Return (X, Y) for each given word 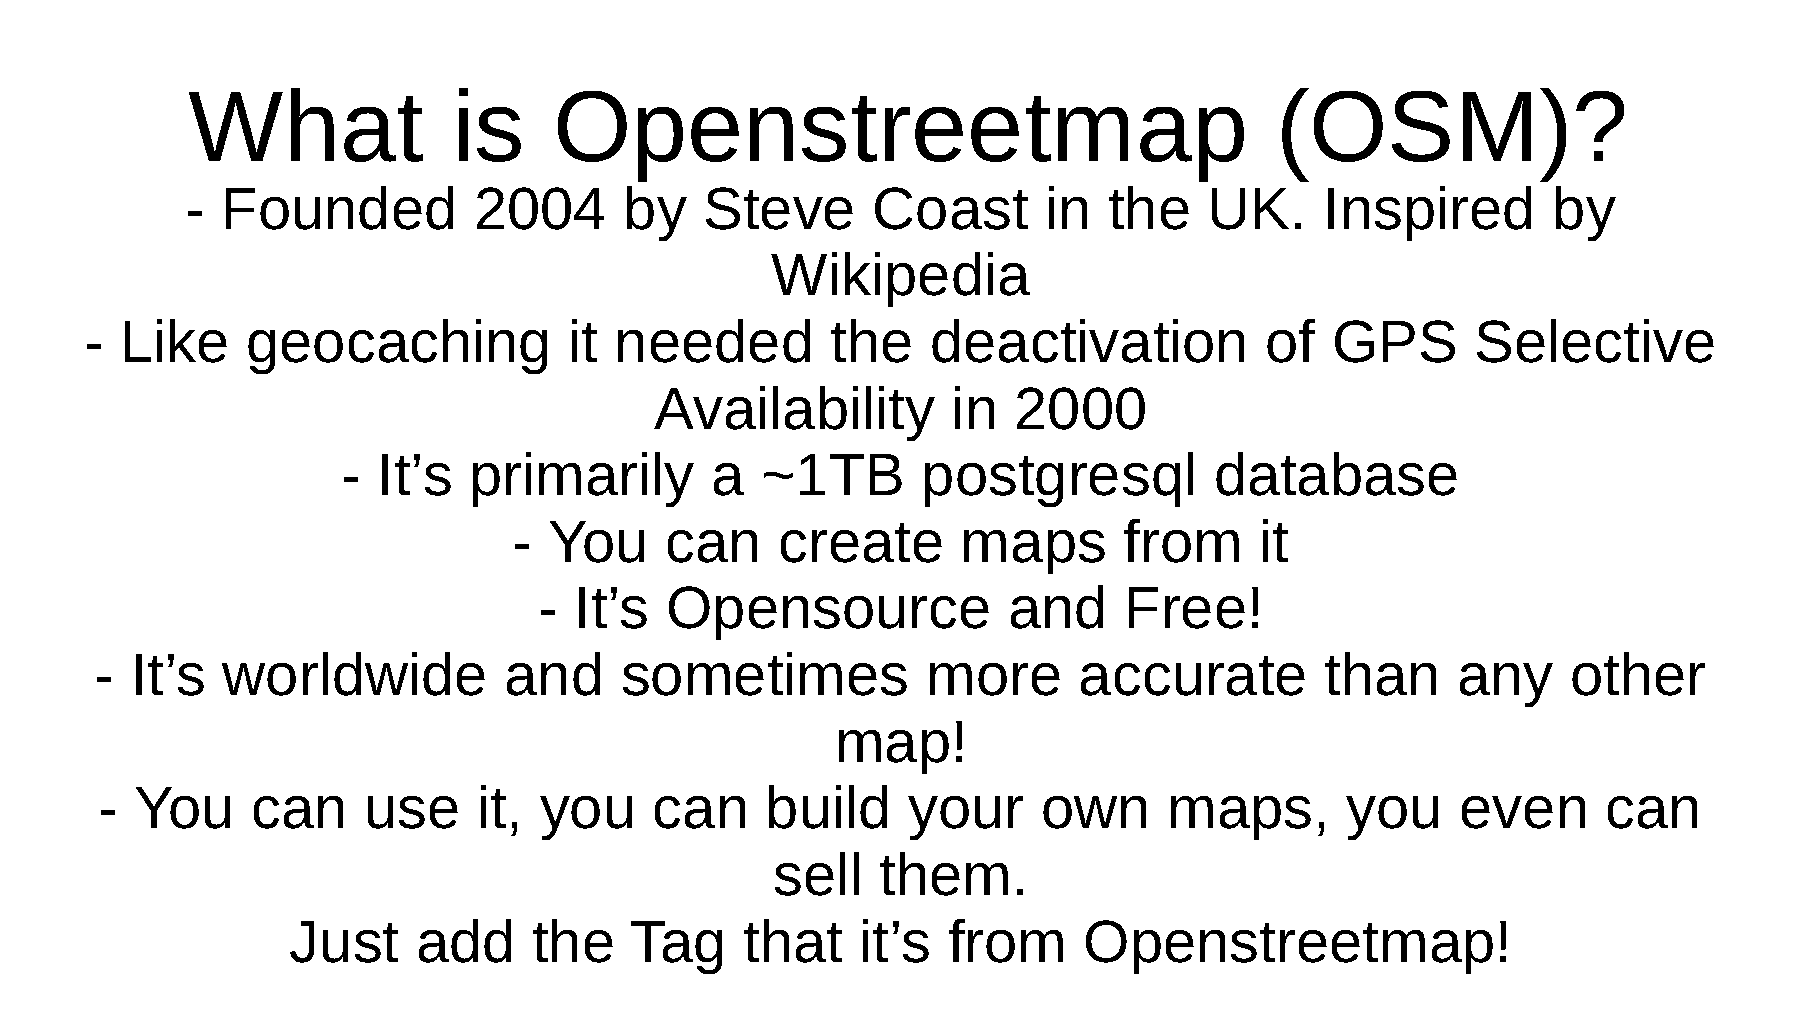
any (1506, 685)
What (306, 125)
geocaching (397, 346)
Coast (951, 208)
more (995, 679)
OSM (1422, 126)
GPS (1395, 341)
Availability (794, 413)
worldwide (353, 674)
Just (344, 942)
